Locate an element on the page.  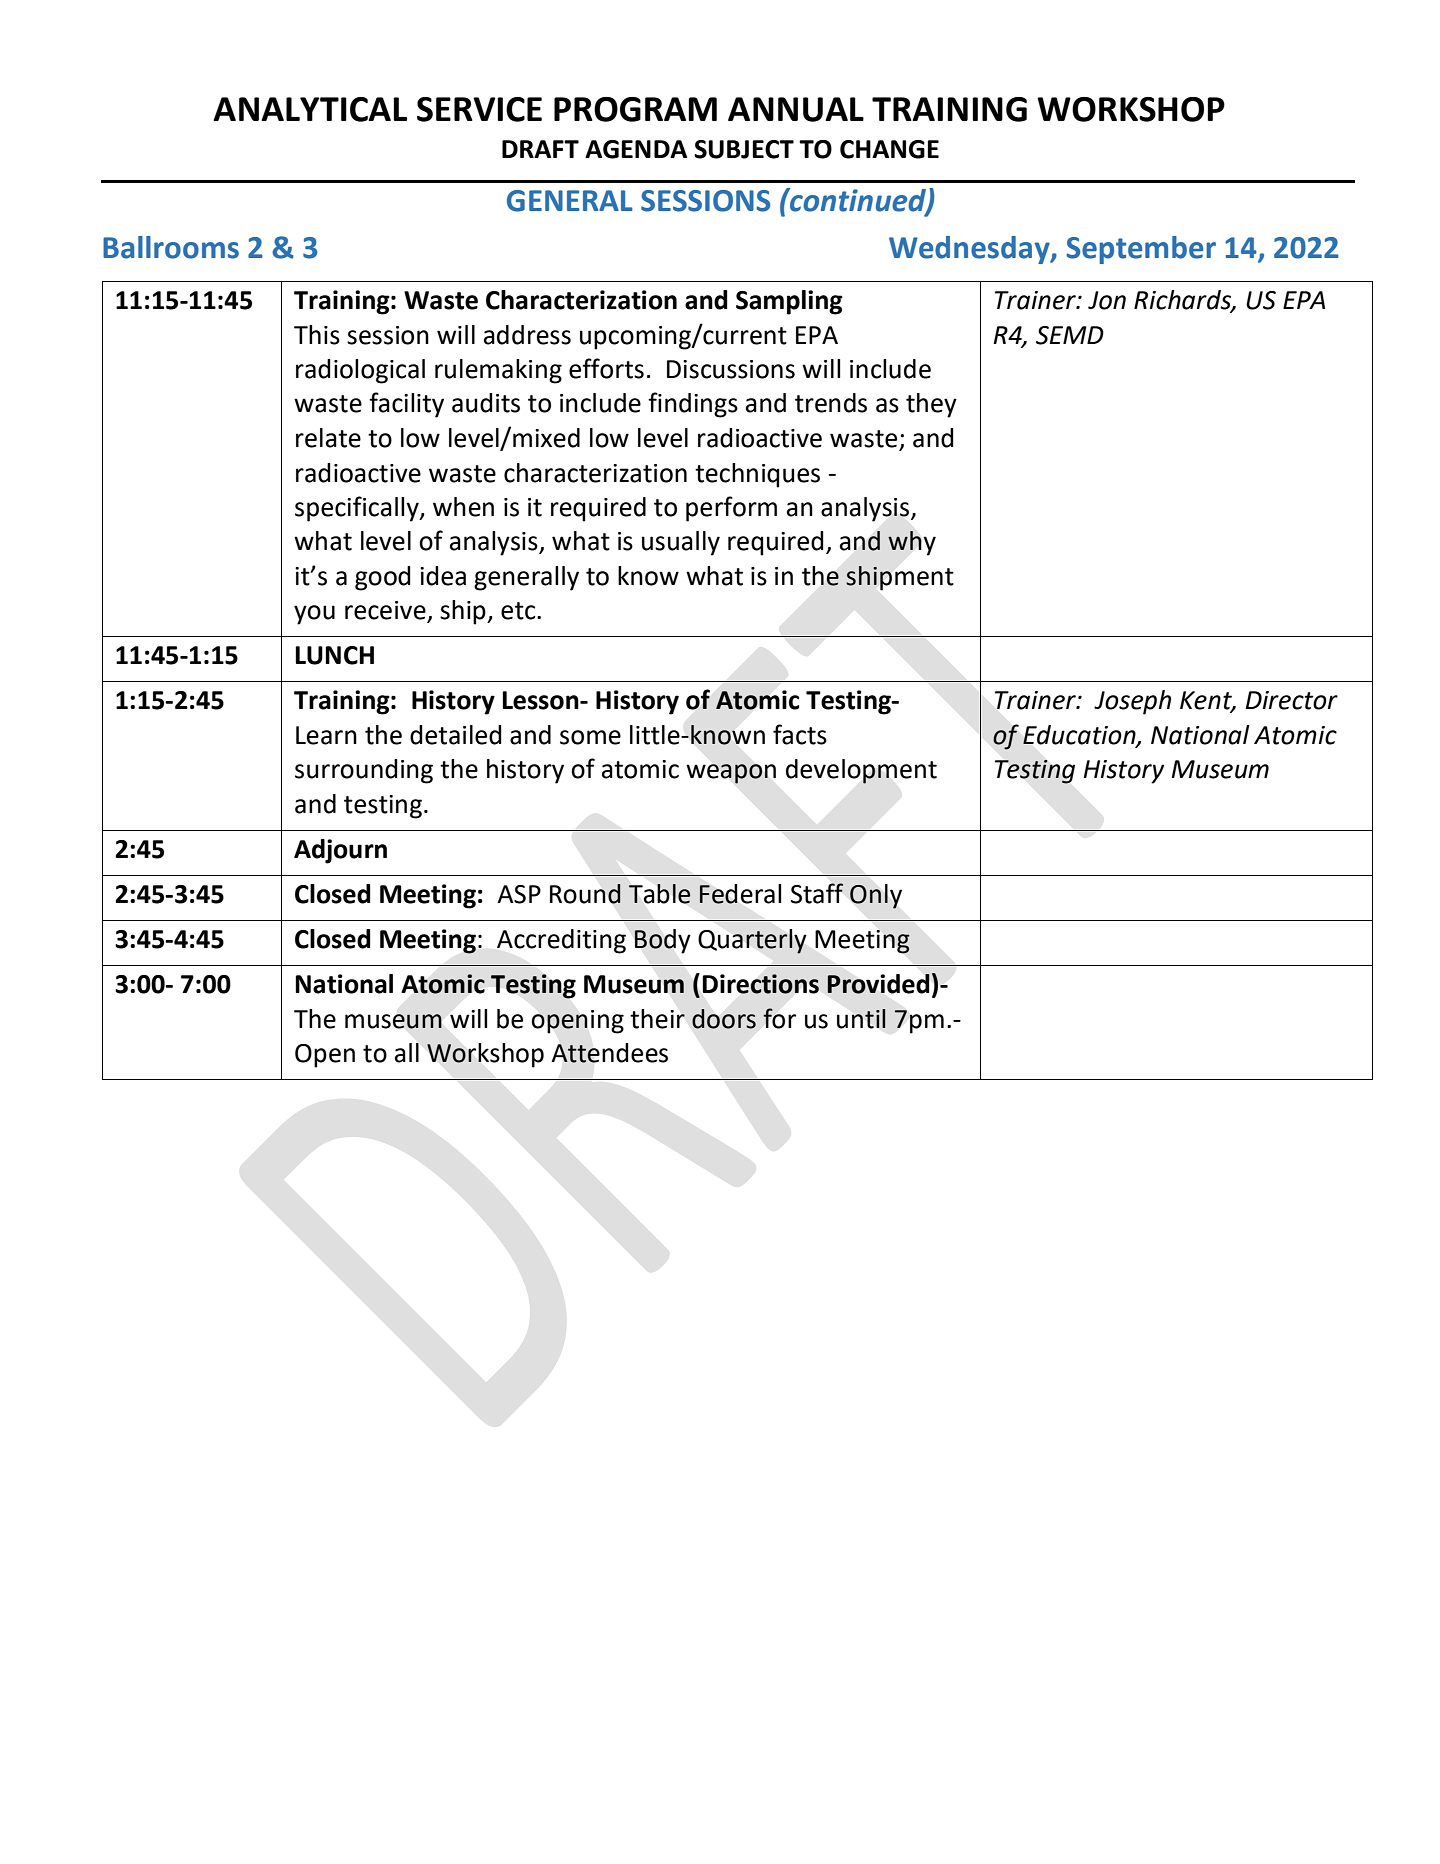
usually is located at coordinates (681, 543).
